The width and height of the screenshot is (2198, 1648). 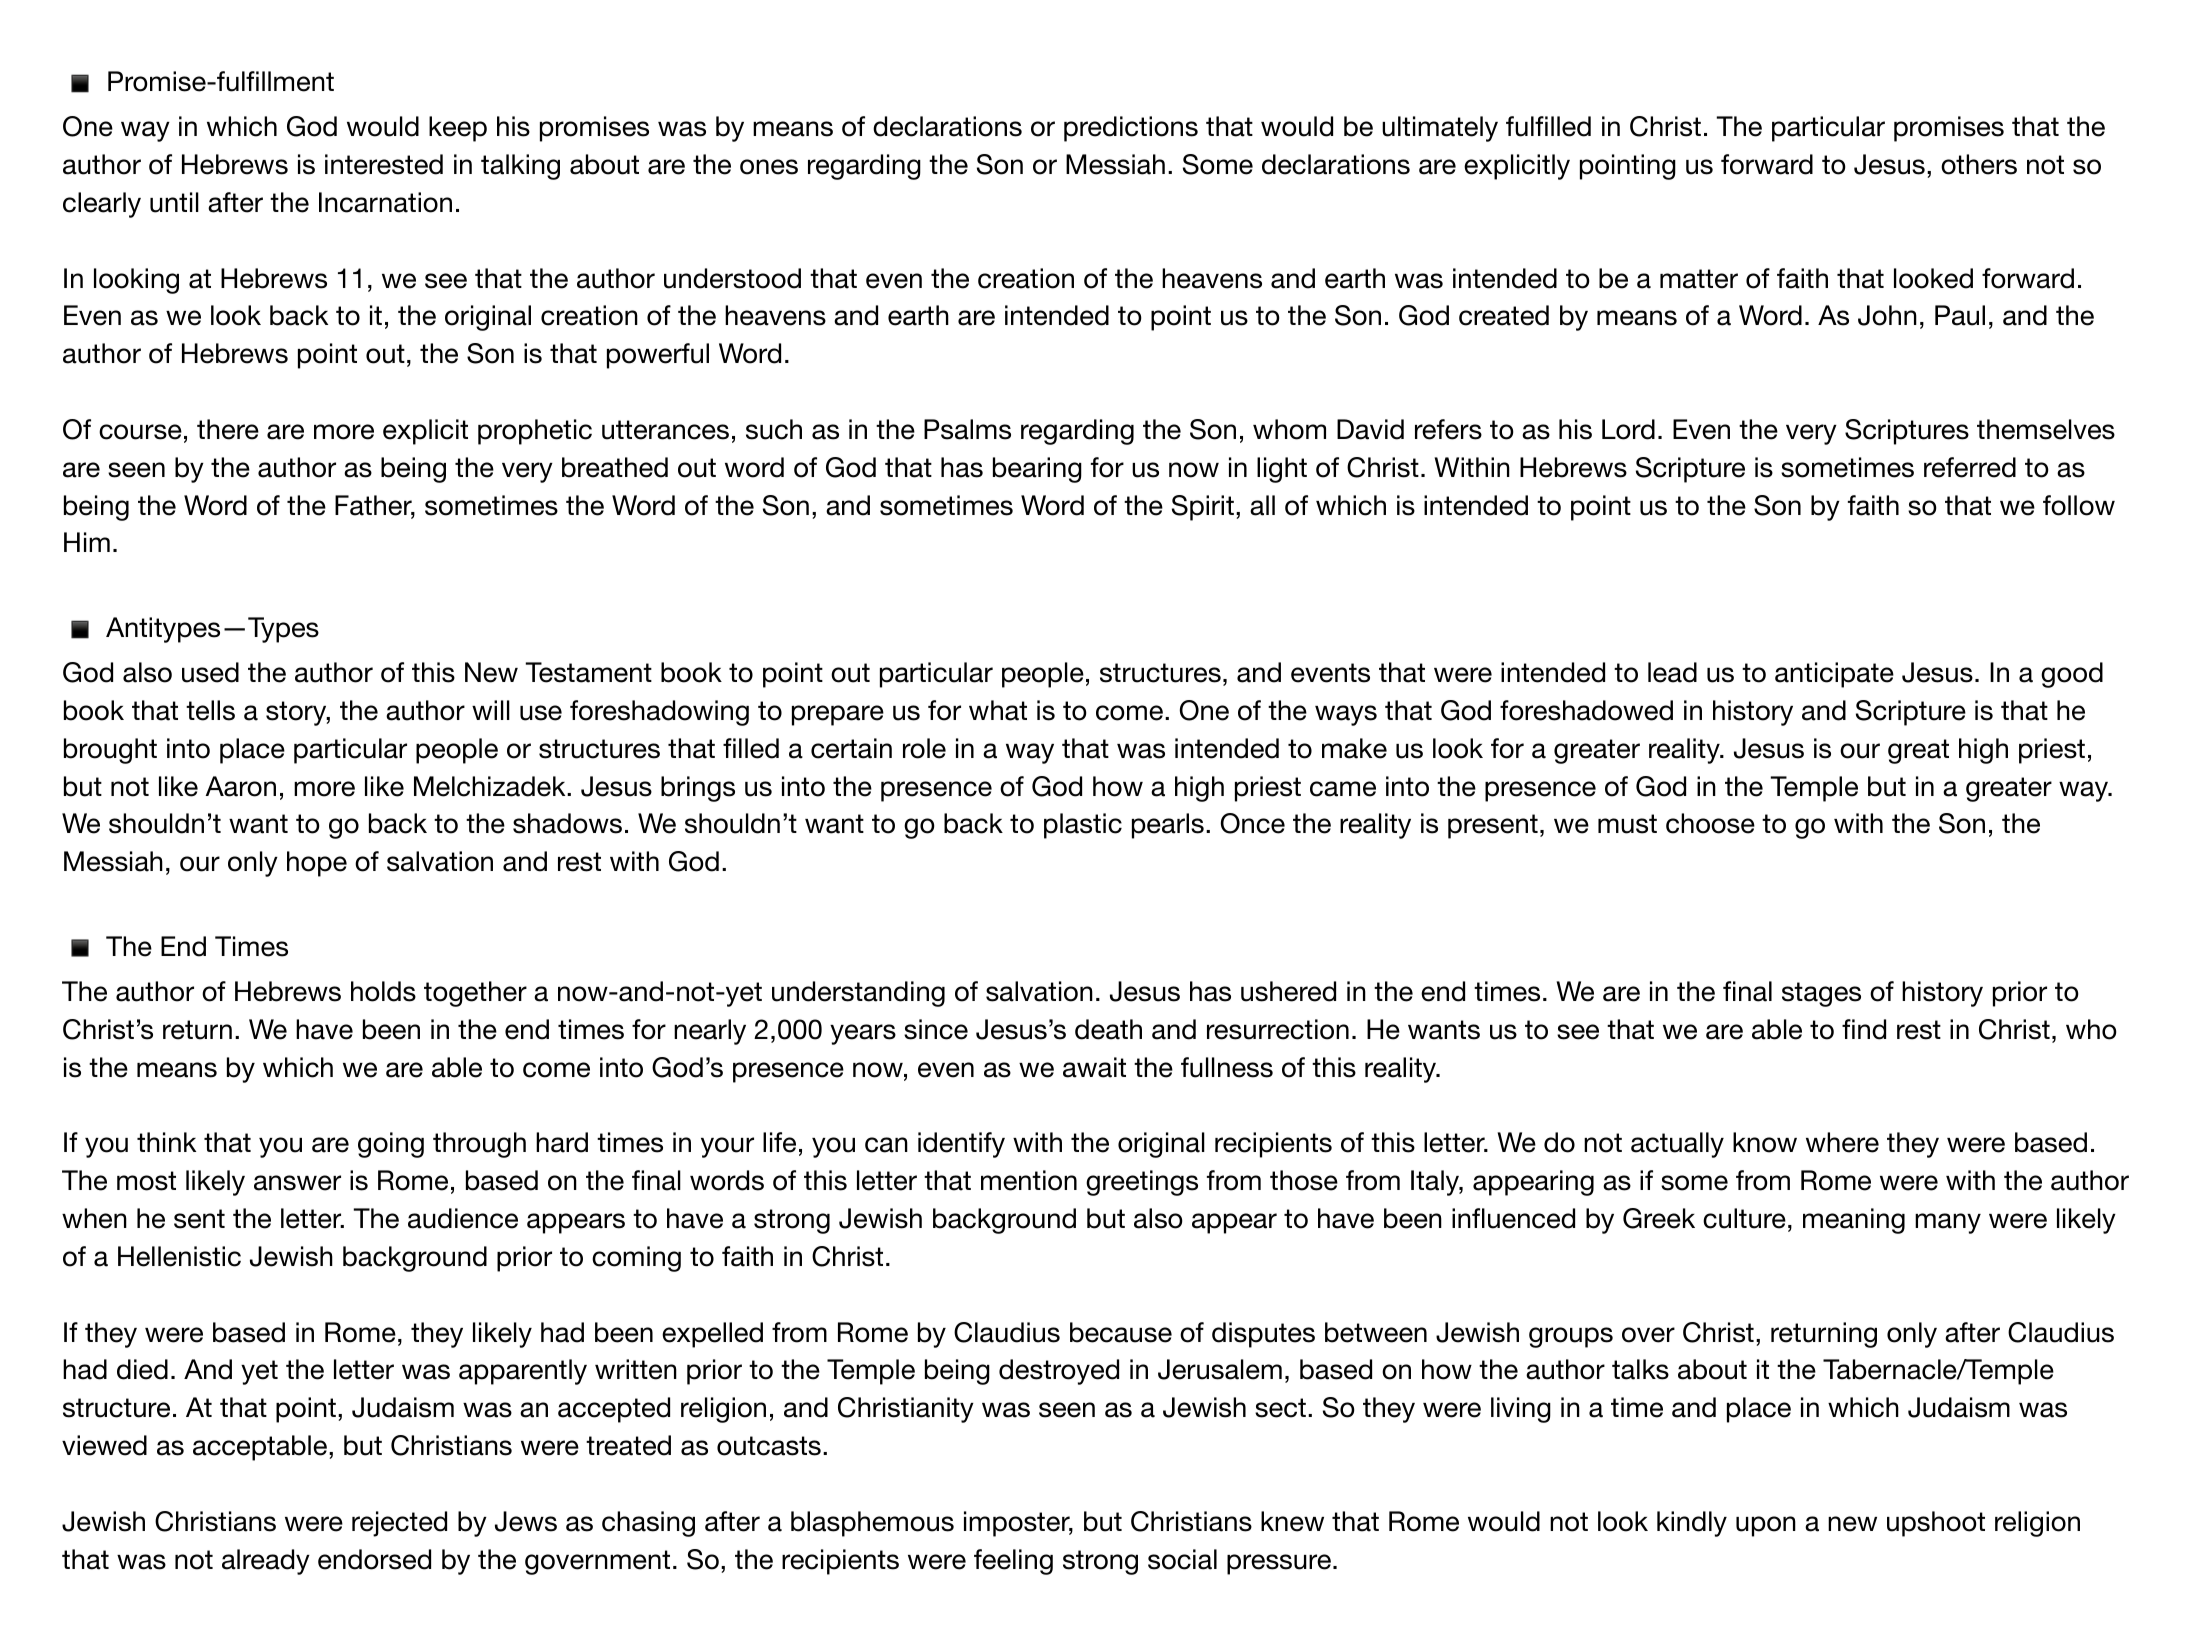 I want to click on rejected, so click(x=399, y=1524).
